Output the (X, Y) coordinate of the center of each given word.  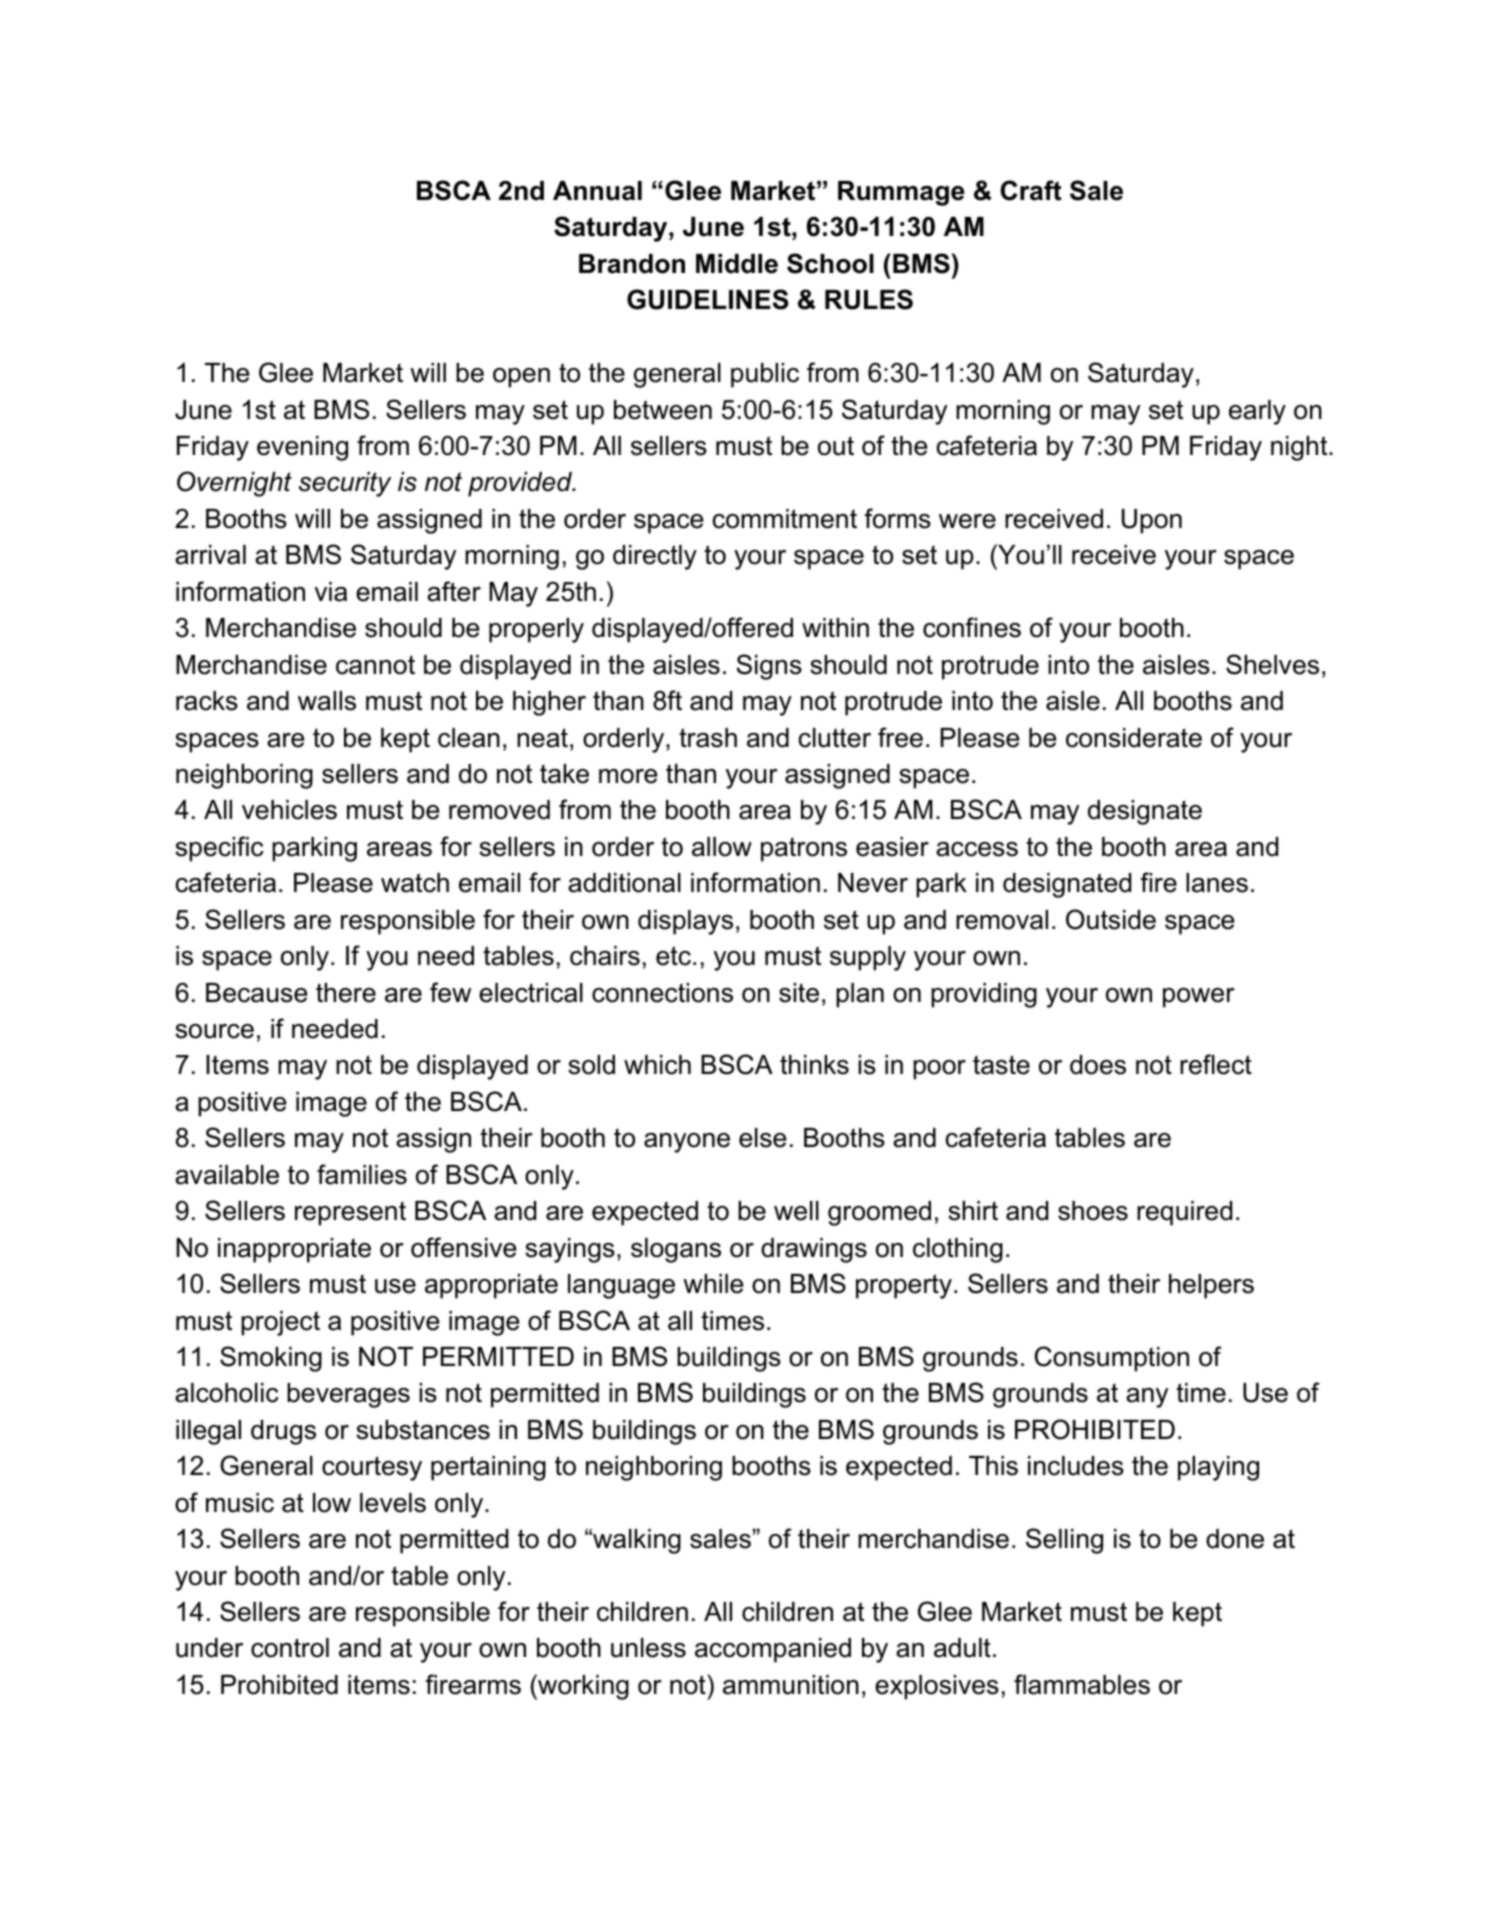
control (290, 1648)
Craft (1031, 190)
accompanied (773, 1650)
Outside (1111, 919)
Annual (597, 191)
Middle (737, 264)
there (346, 993)
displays (685, 922)
